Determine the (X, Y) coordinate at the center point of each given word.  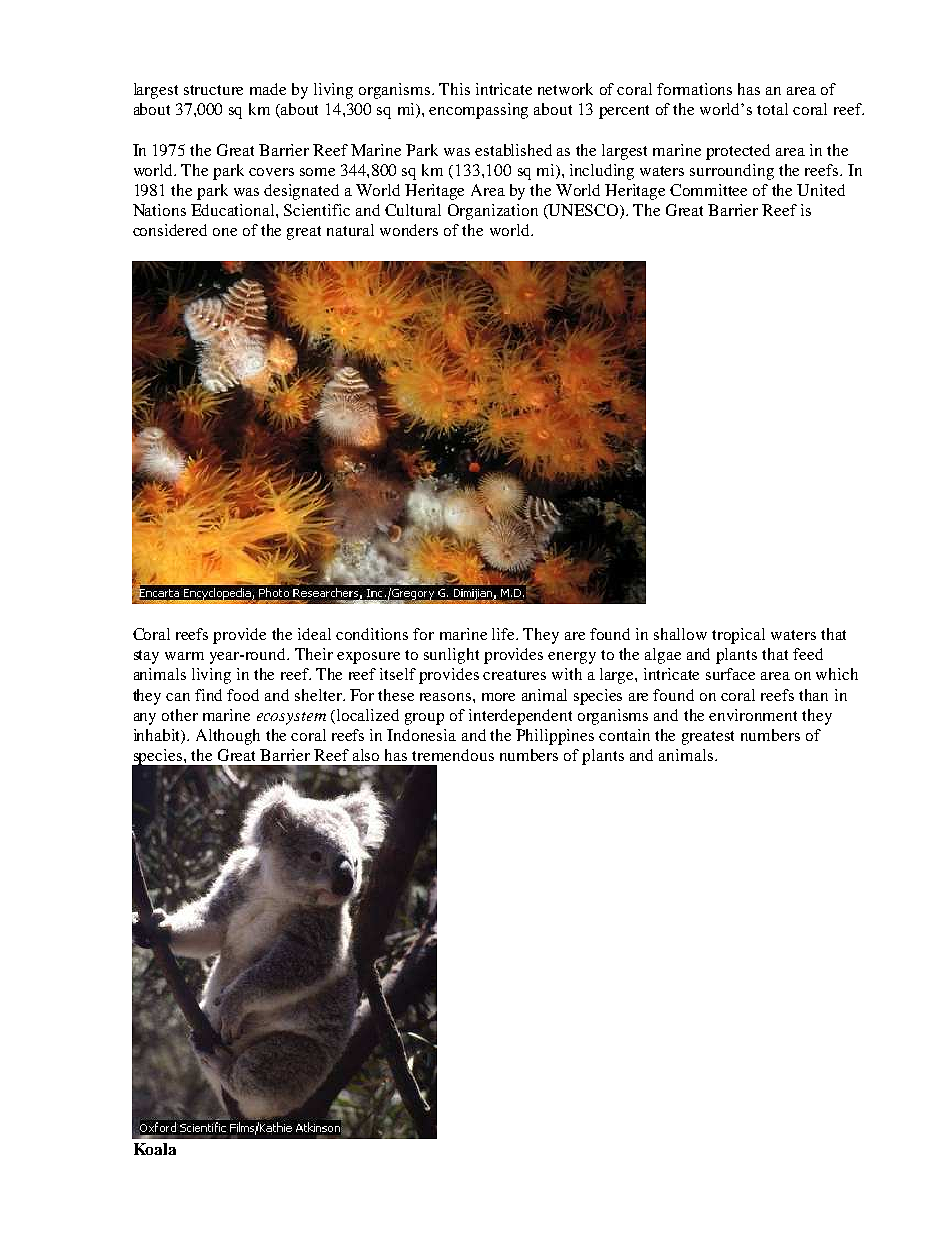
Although (228, 737)
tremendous (453, 755)
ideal (314, 634)
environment (753, 715)
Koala (155, 1149)
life (505, 634)
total (772, 109)
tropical (738, 636)
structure (213, 90)
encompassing (478, 111)
